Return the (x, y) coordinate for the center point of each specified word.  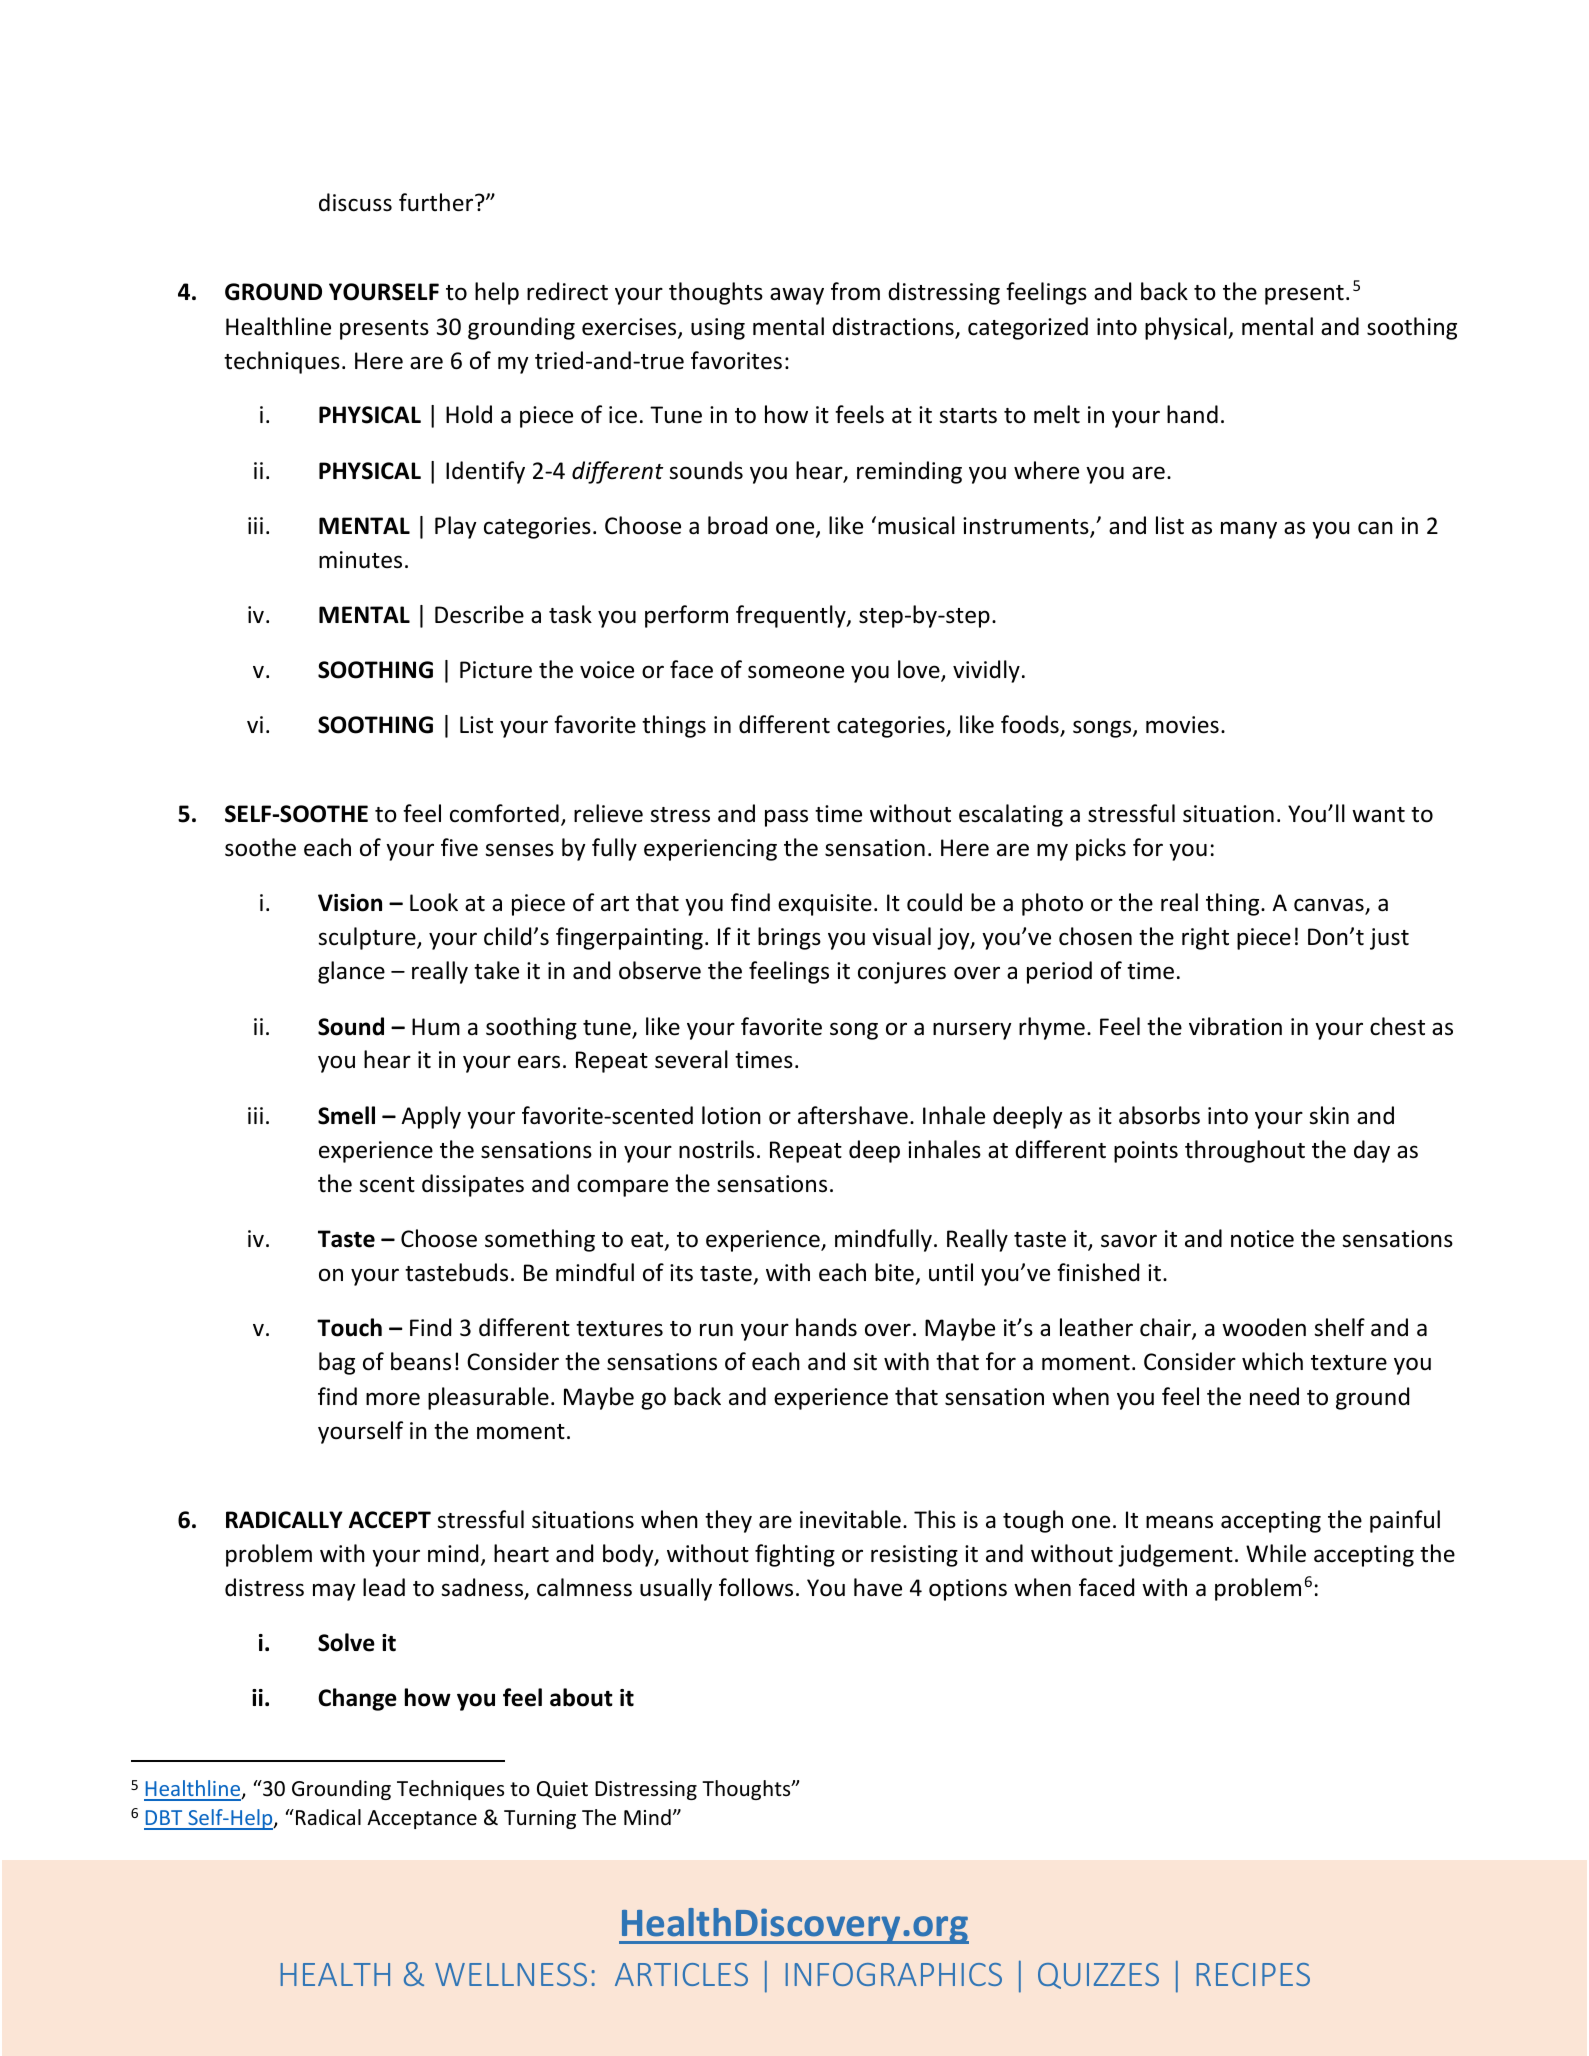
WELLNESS (511, 1974)
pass (786, 818)
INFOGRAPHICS (894, 1974)
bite (894, 1272)
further (437, 202)
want (1378, 815)
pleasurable (488, 1398)
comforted (504, 813)
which (1272, 1361)
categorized (1028, 328)
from (855, 291)
